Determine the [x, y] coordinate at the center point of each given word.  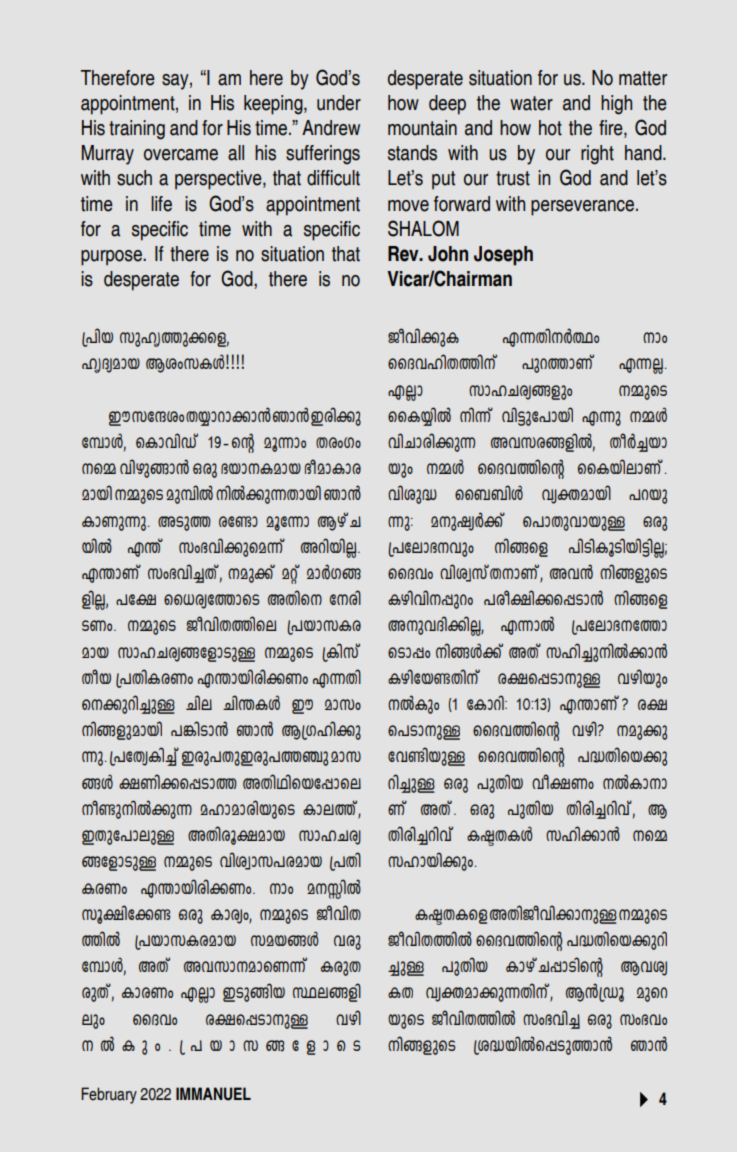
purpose [112, 258]
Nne [199, 702]
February [109, 1095]
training [137, 130]
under [339, 103]
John [448, 254]
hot [550, 128]
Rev [404, 254]
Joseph [503, 256]
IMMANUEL [213, 1094]
